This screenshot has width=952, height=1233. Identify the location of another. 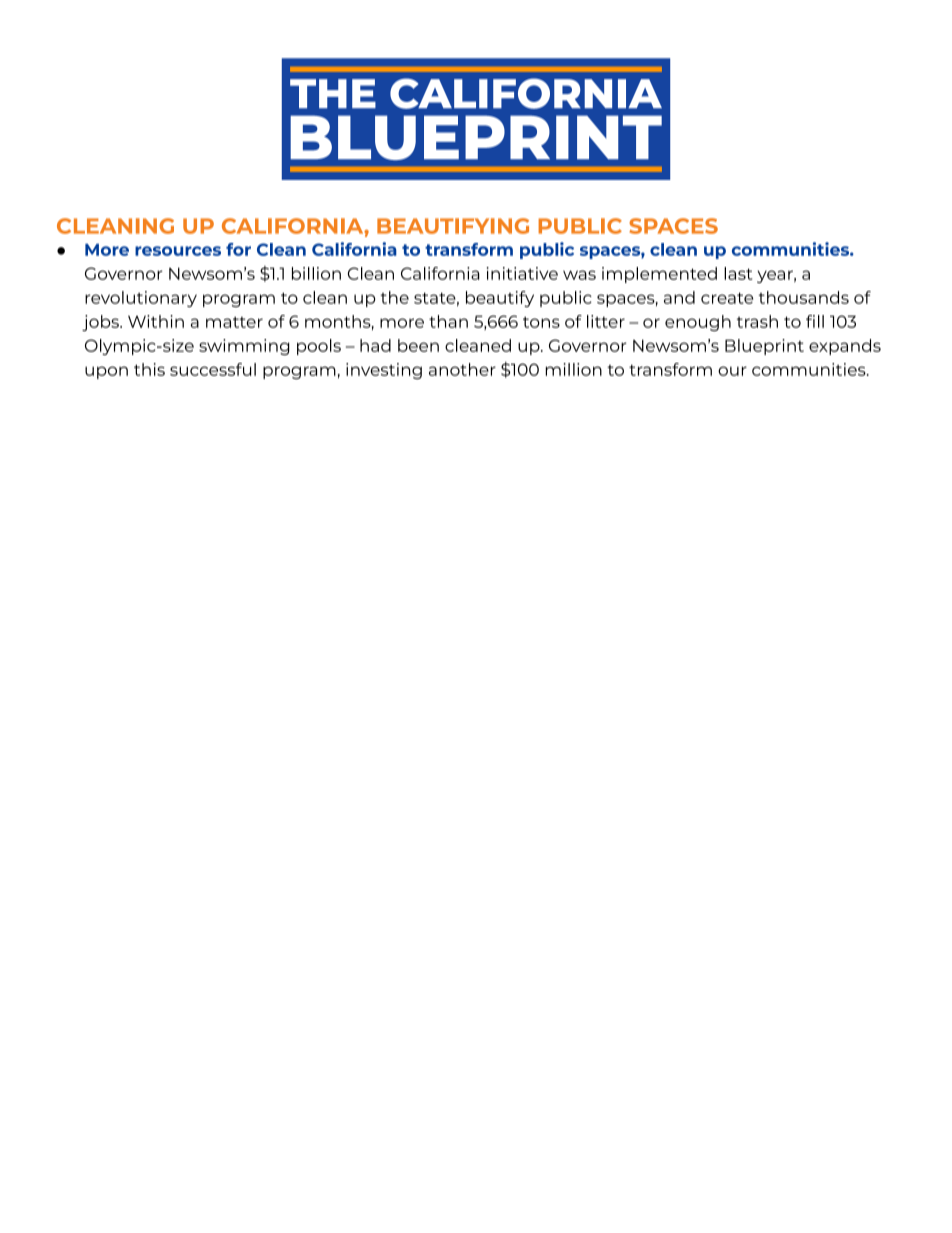
(462, 369).
